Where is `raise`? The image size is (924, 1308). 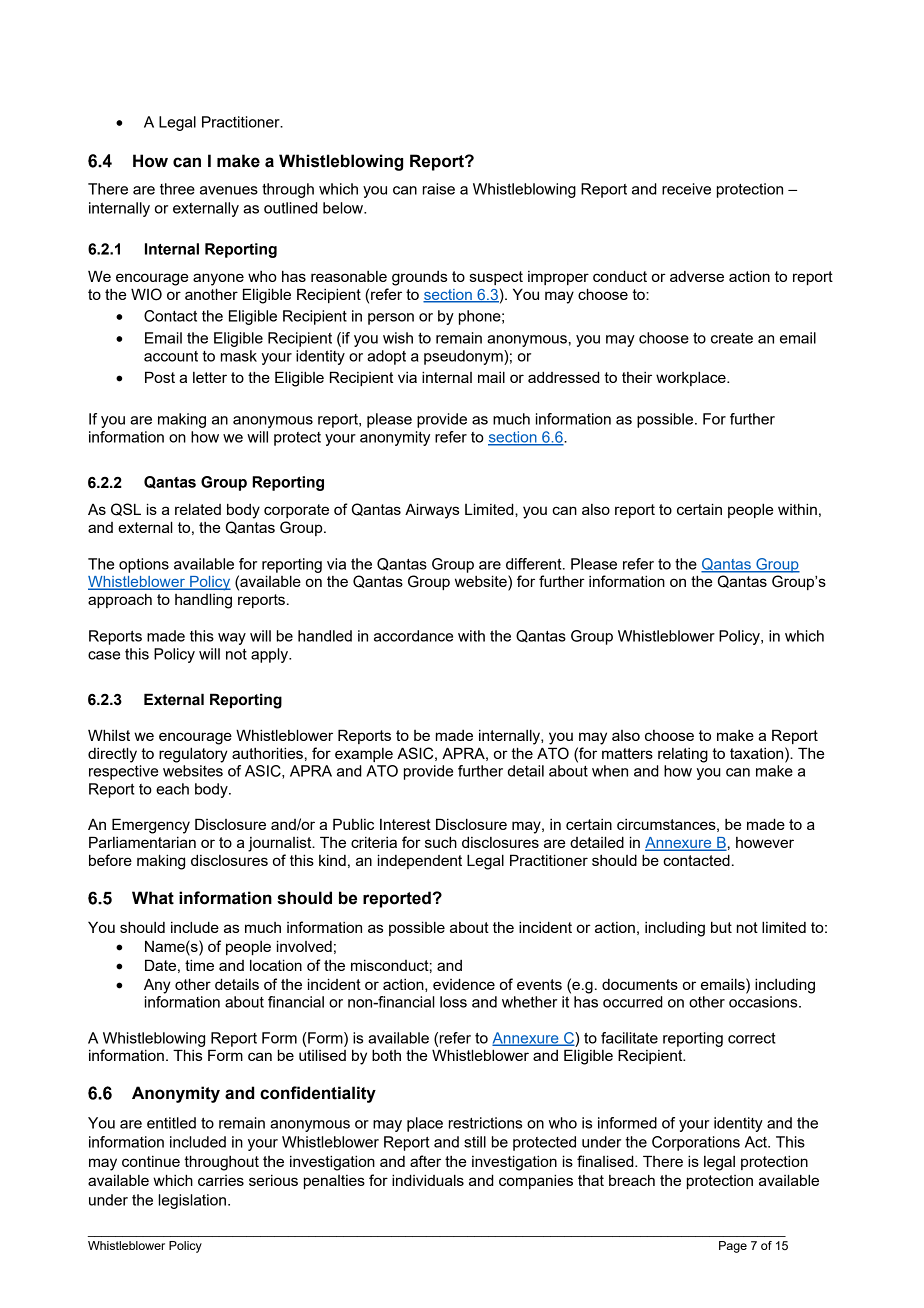 raise is located at coordinates (439, 189).
